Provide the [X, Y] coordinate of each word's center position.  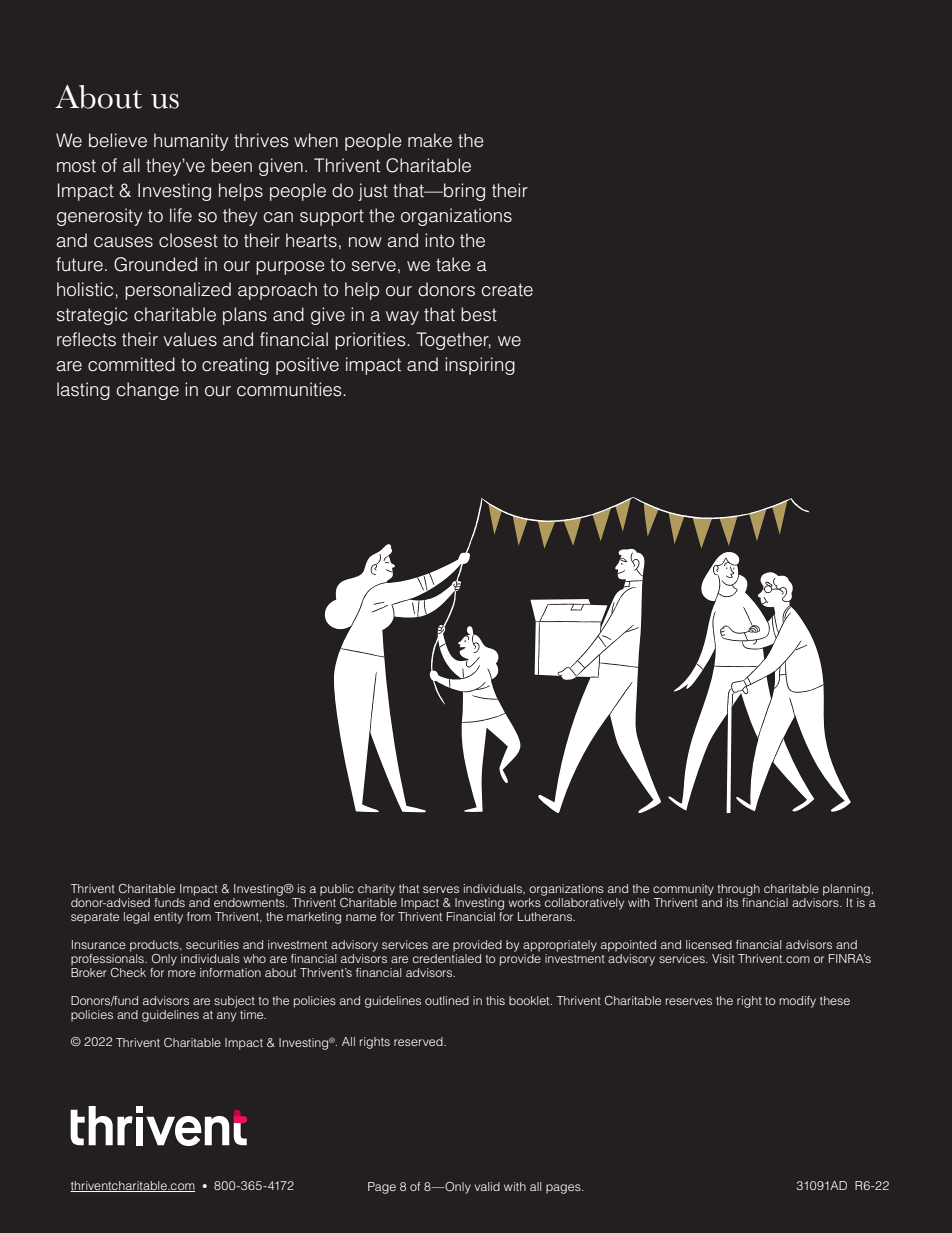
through [738, 890]
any [226, 1017]
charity [376, 890]
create [507, 290]
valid [487, 1186]
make [430, 140]
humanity [191, 142]
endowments [250, 902]
